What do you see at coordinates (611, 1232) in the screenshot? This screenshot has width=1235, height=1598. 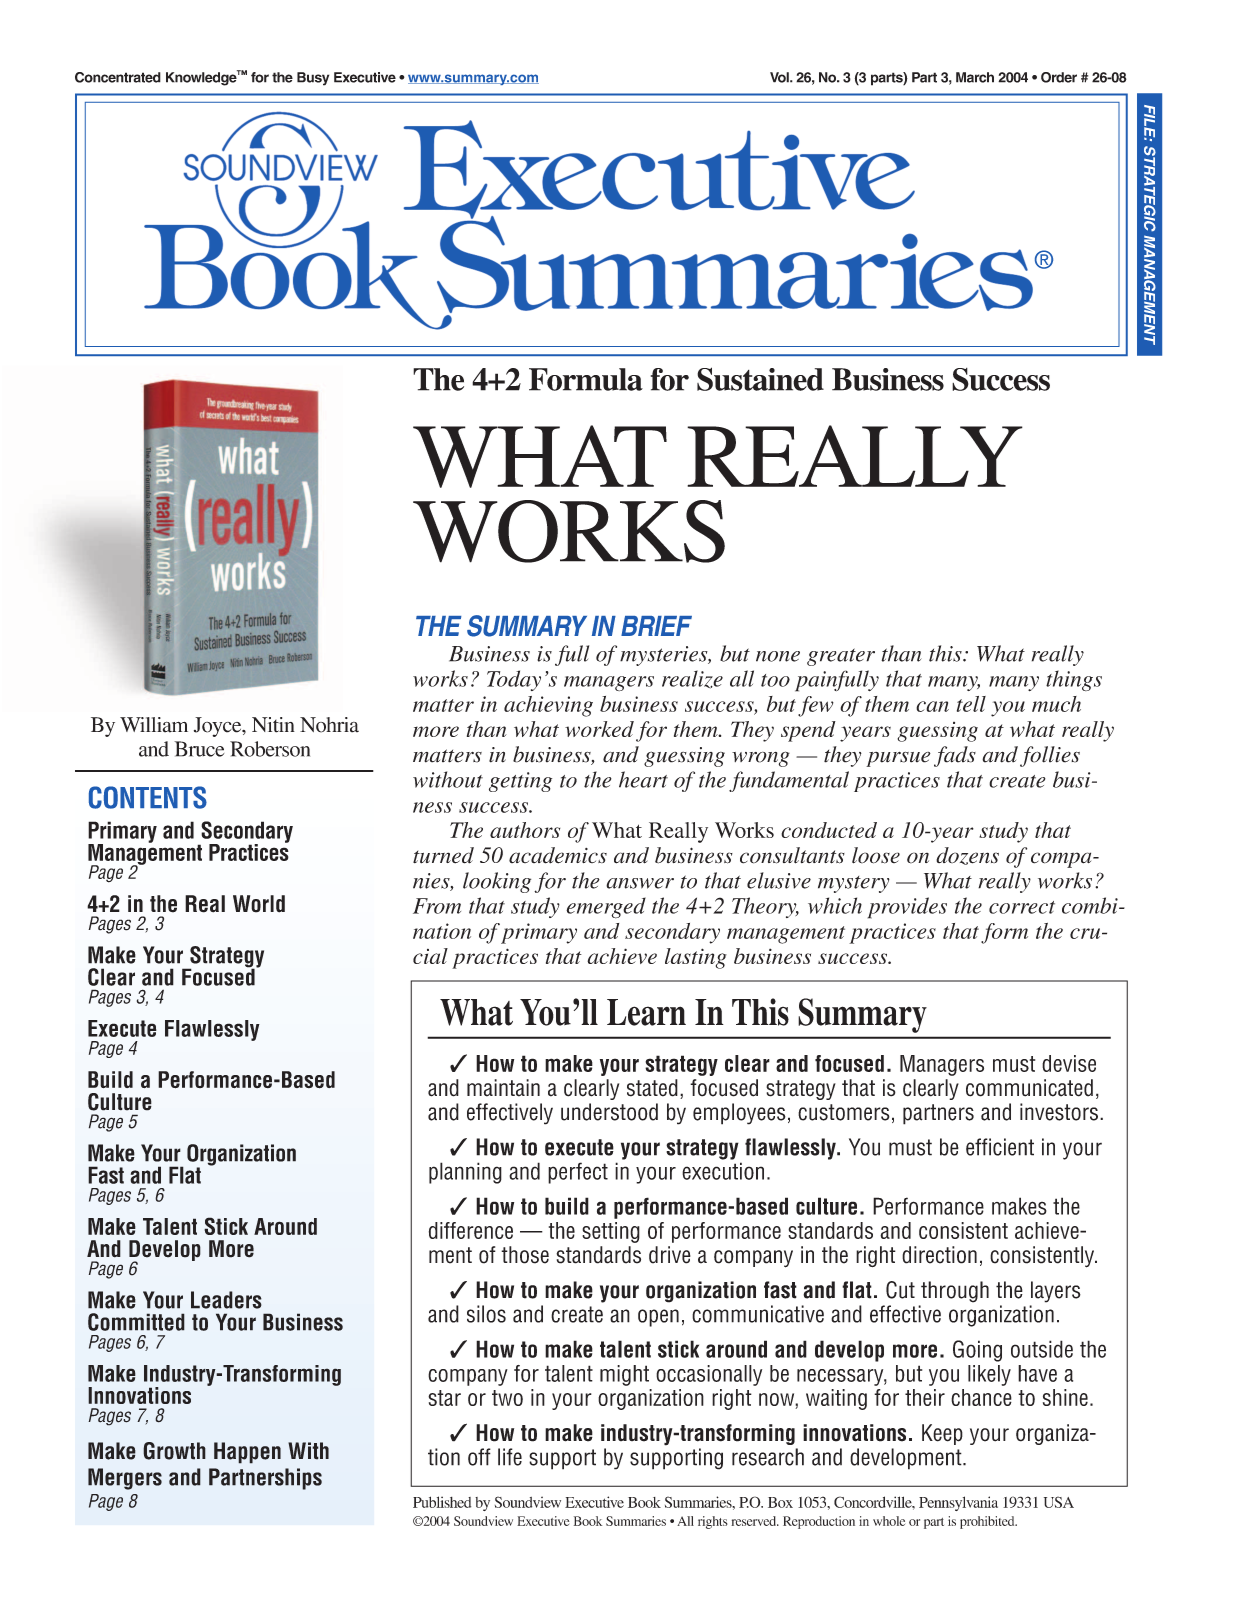 I see `setting` at bounding box center [611, 1232].
